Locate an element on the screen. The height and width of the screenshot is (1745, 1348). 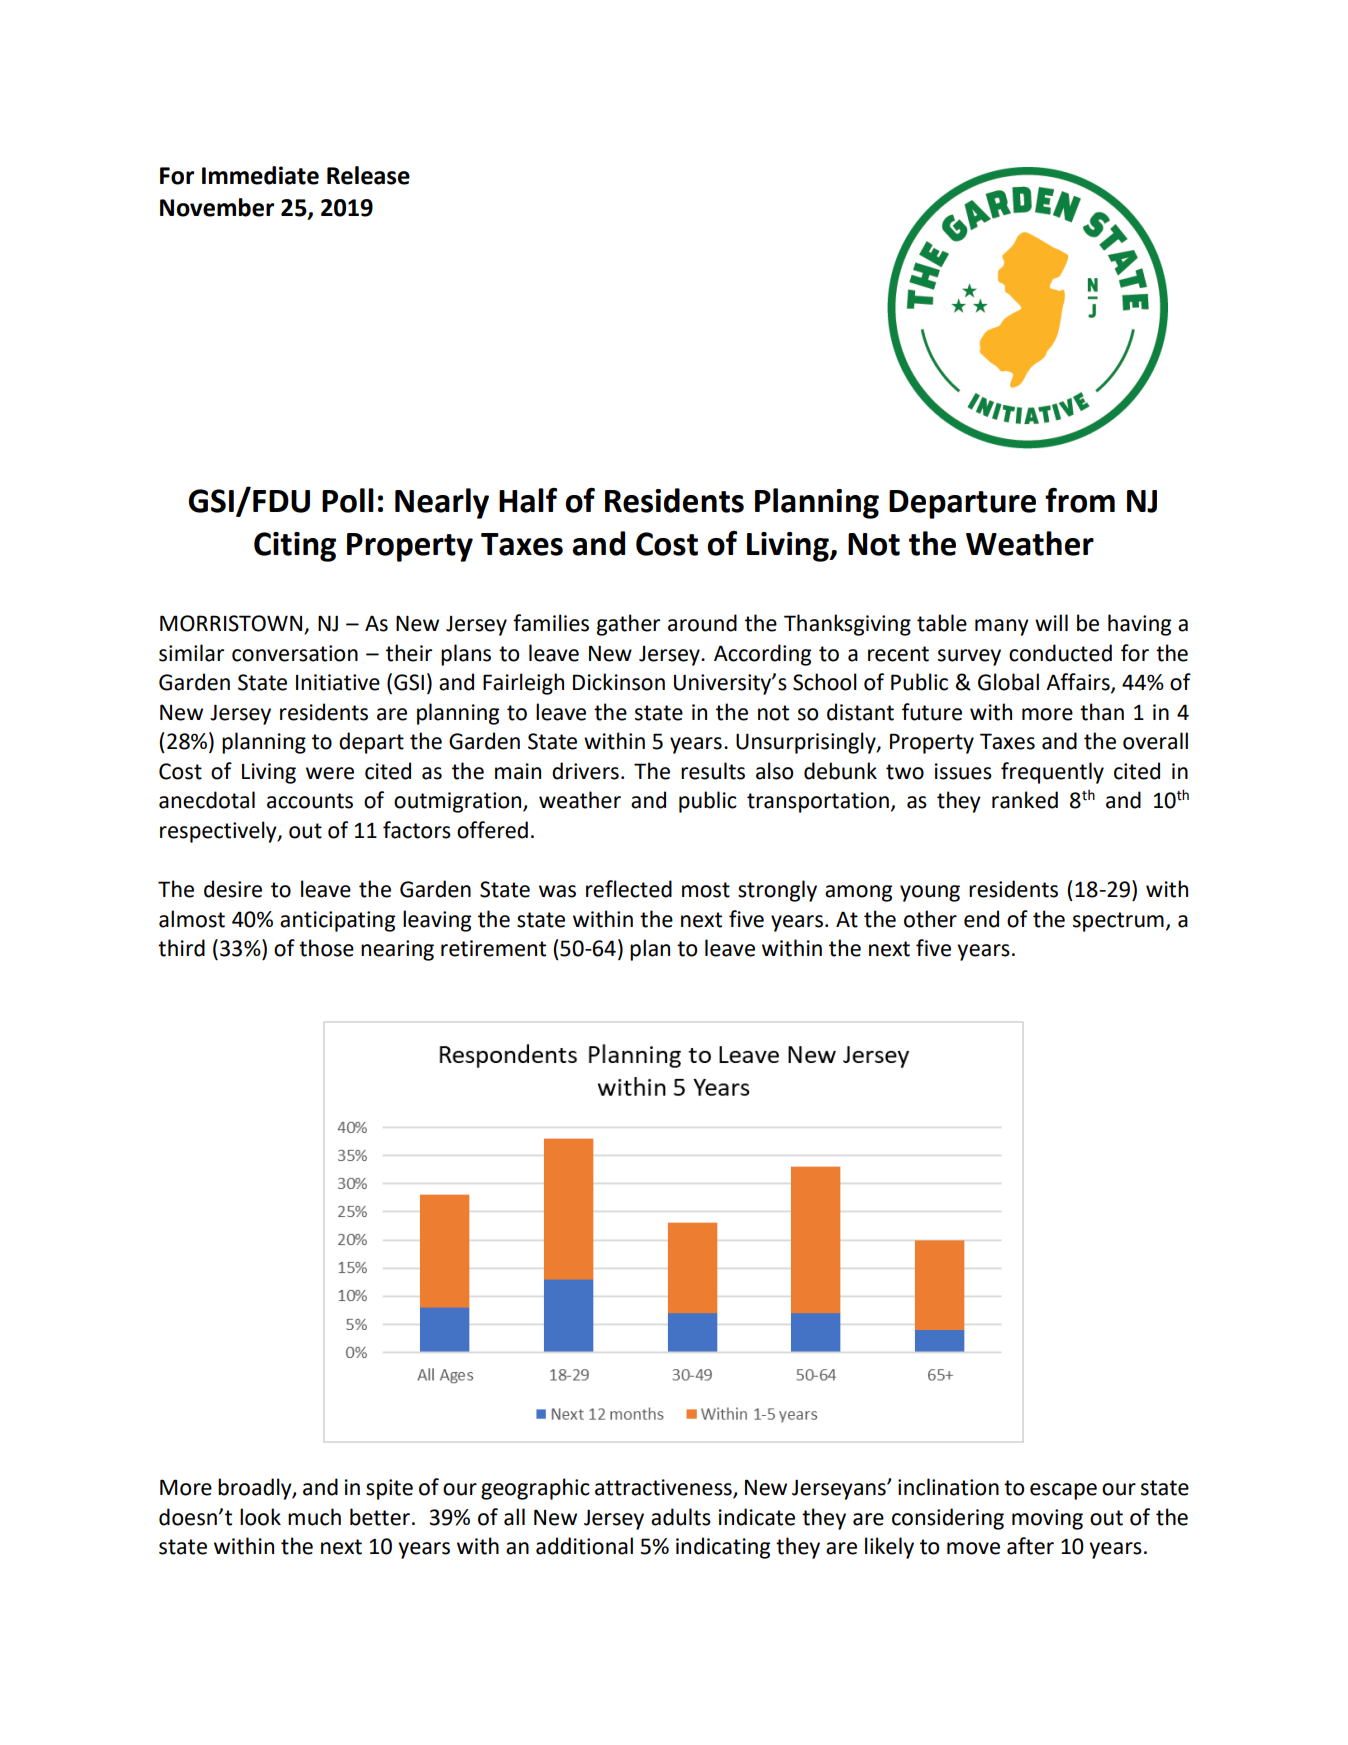
conducted is located at coordinates (1060, 653).
